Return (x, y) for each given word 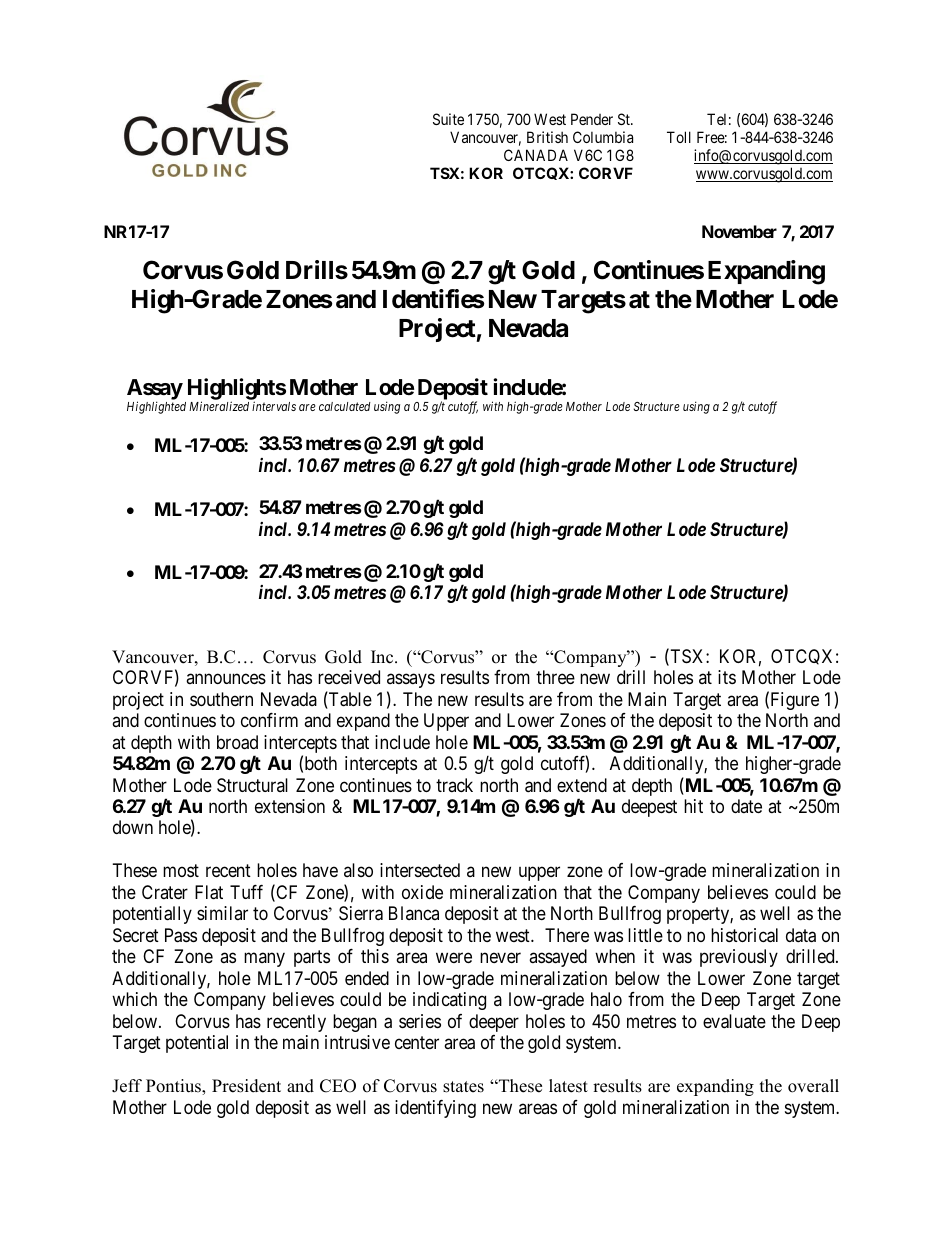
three (555, 677)
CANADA (536, 155)
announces (226, 679)
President (246, 1086)
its (727, 677)
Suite (448, 119)
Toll (679, 137)
